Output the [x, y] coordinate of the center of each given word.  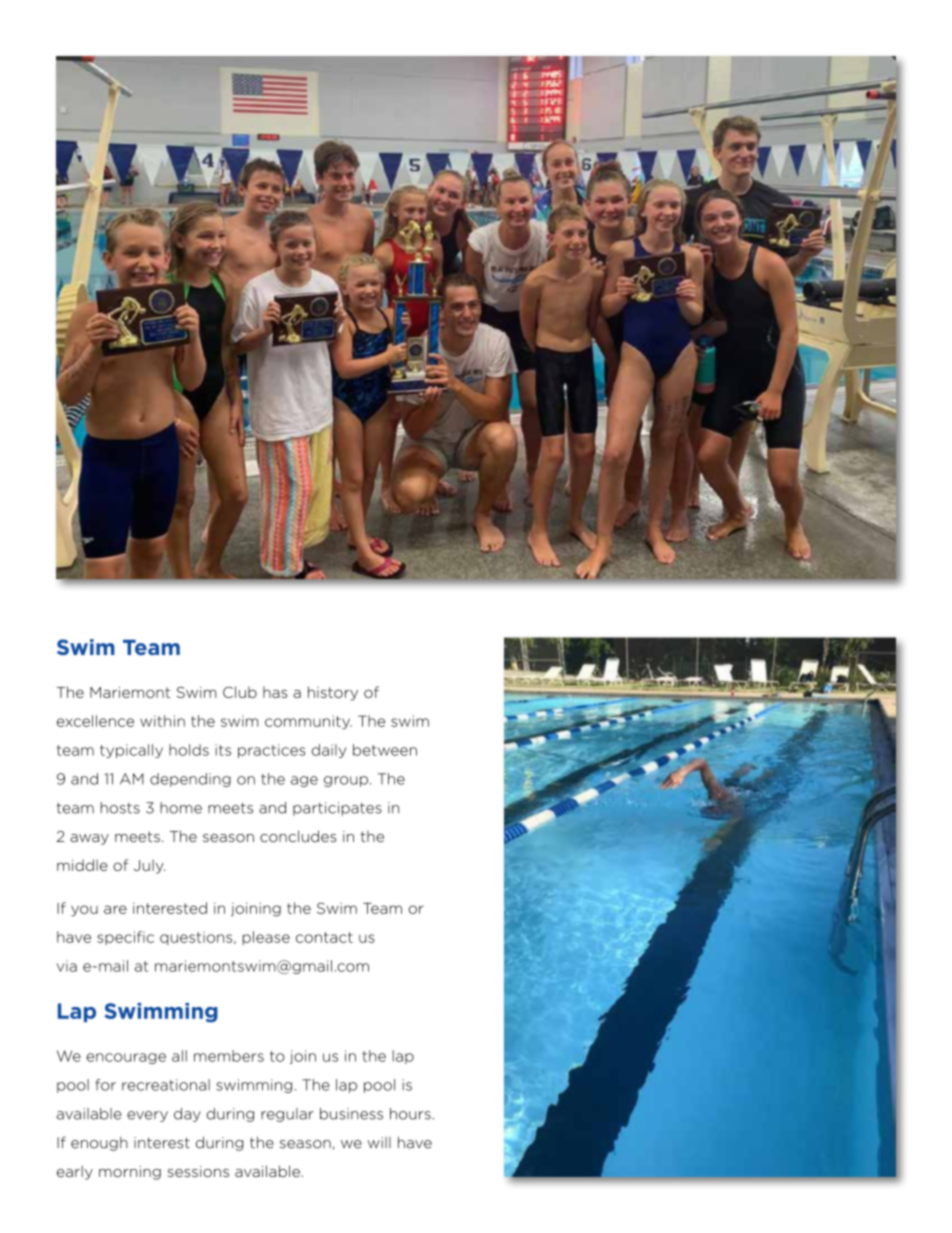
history [333, 693]
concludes [298, 836]
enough [99, 1144]
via [67, 966]
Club [240, 692]
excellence [95, 721]
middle [82, 865]
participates [337, 809]
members [229, 1056]
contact [324, 937]
